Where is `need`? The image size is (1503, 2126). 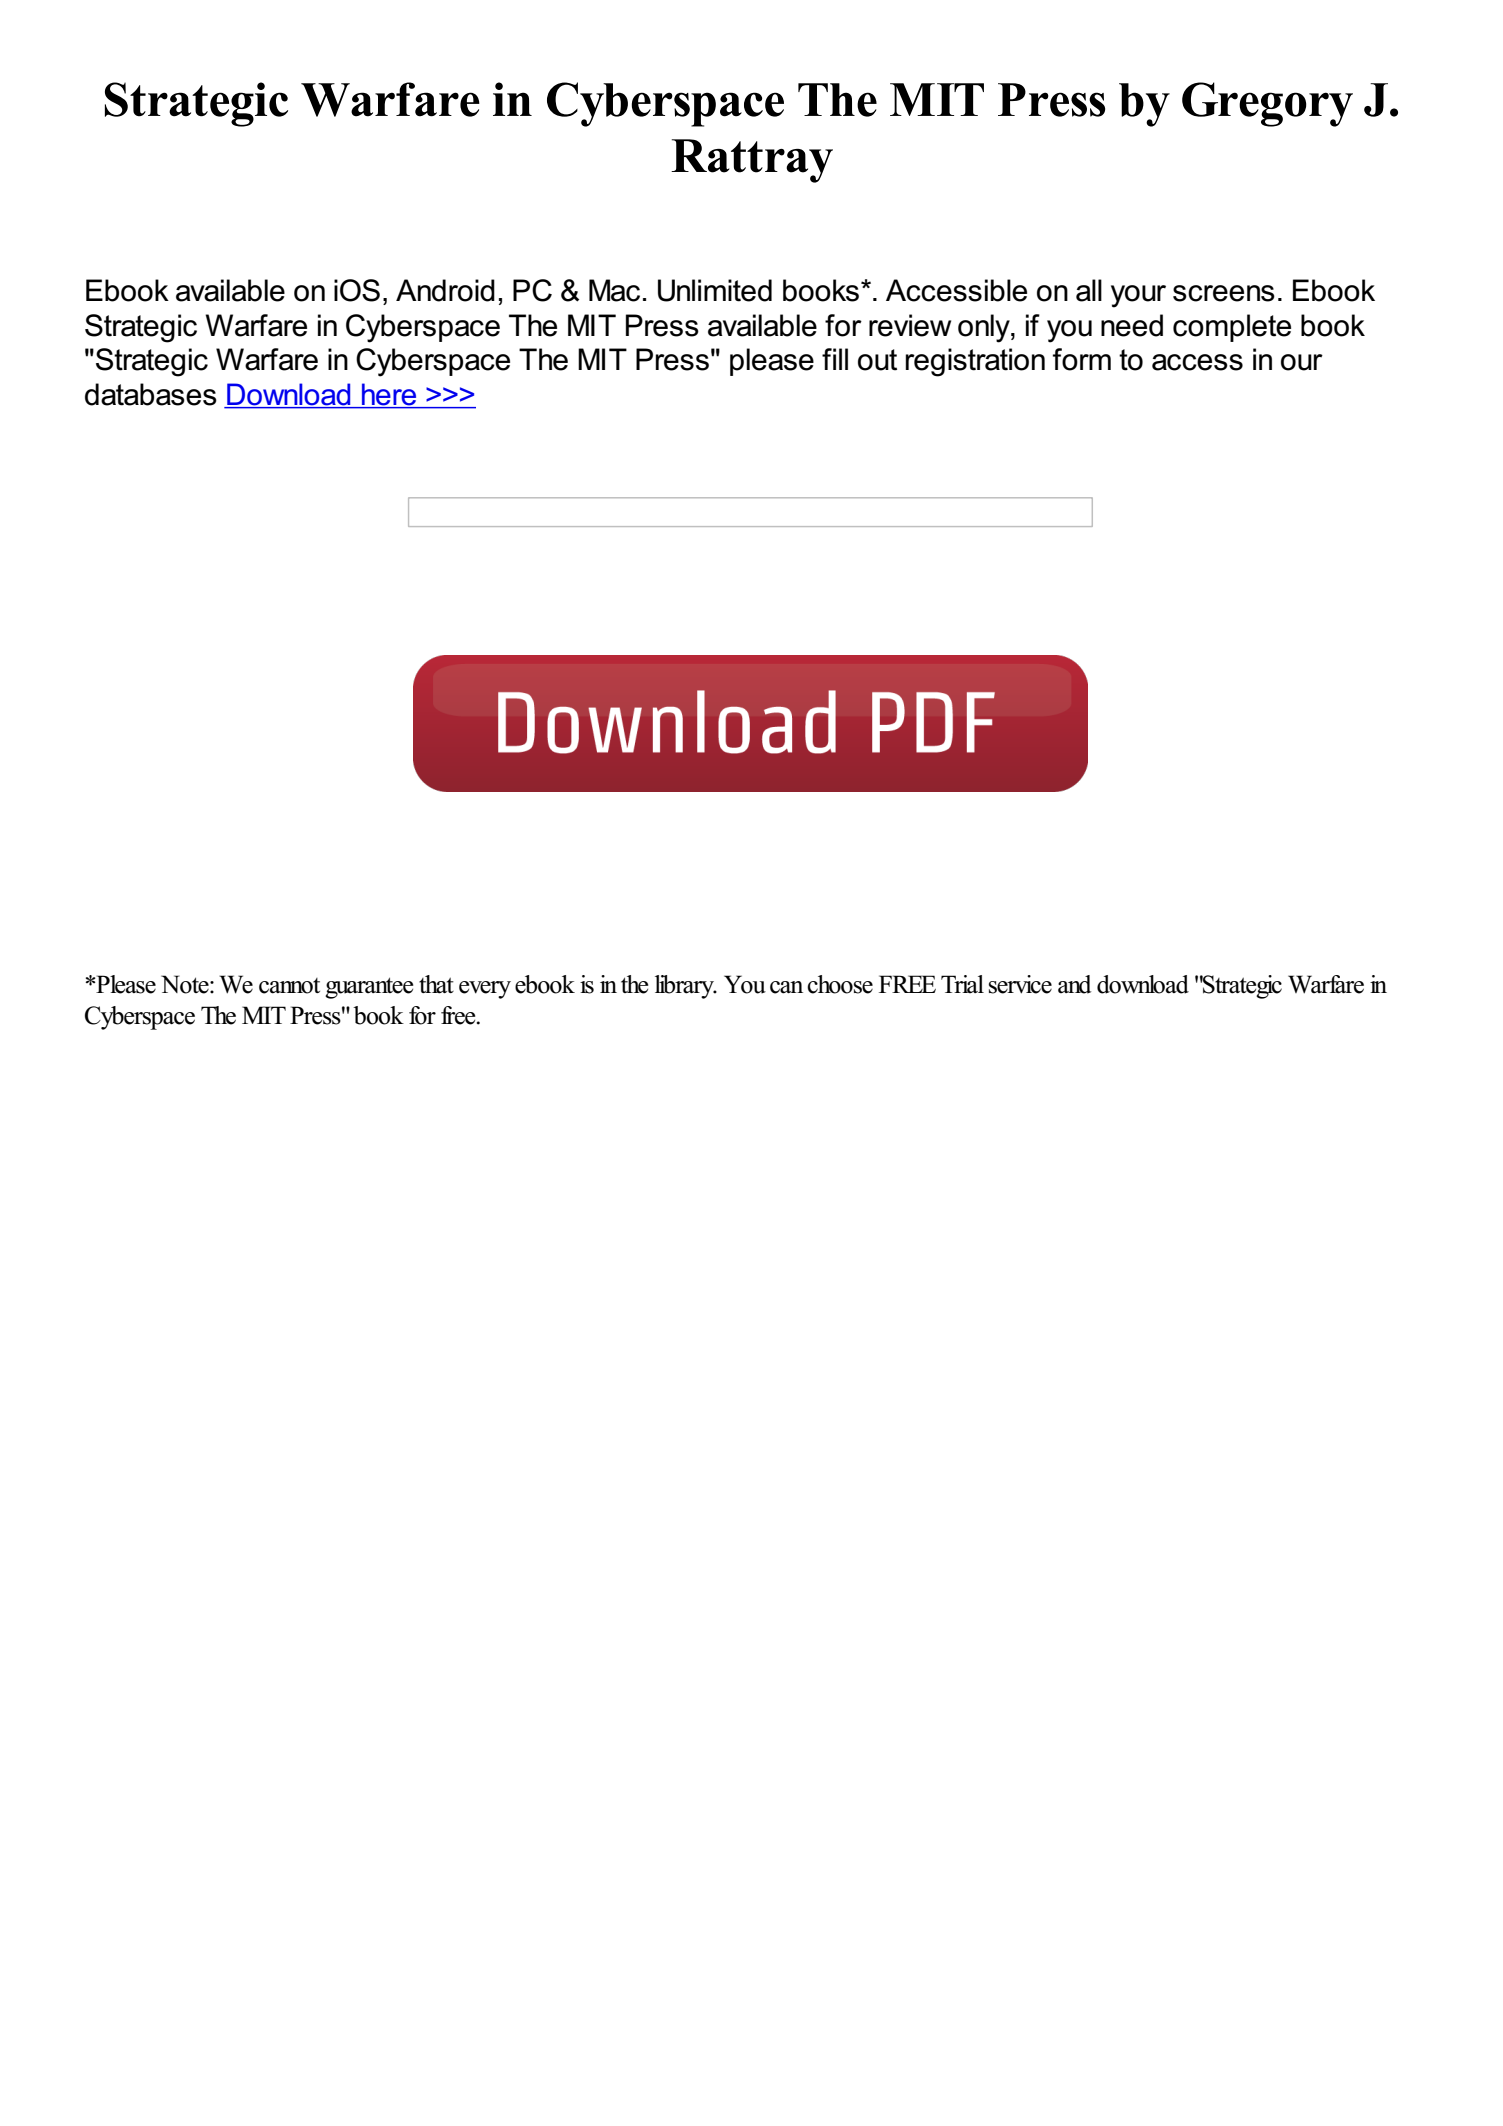 need is located at coordinates (1132, 325).
